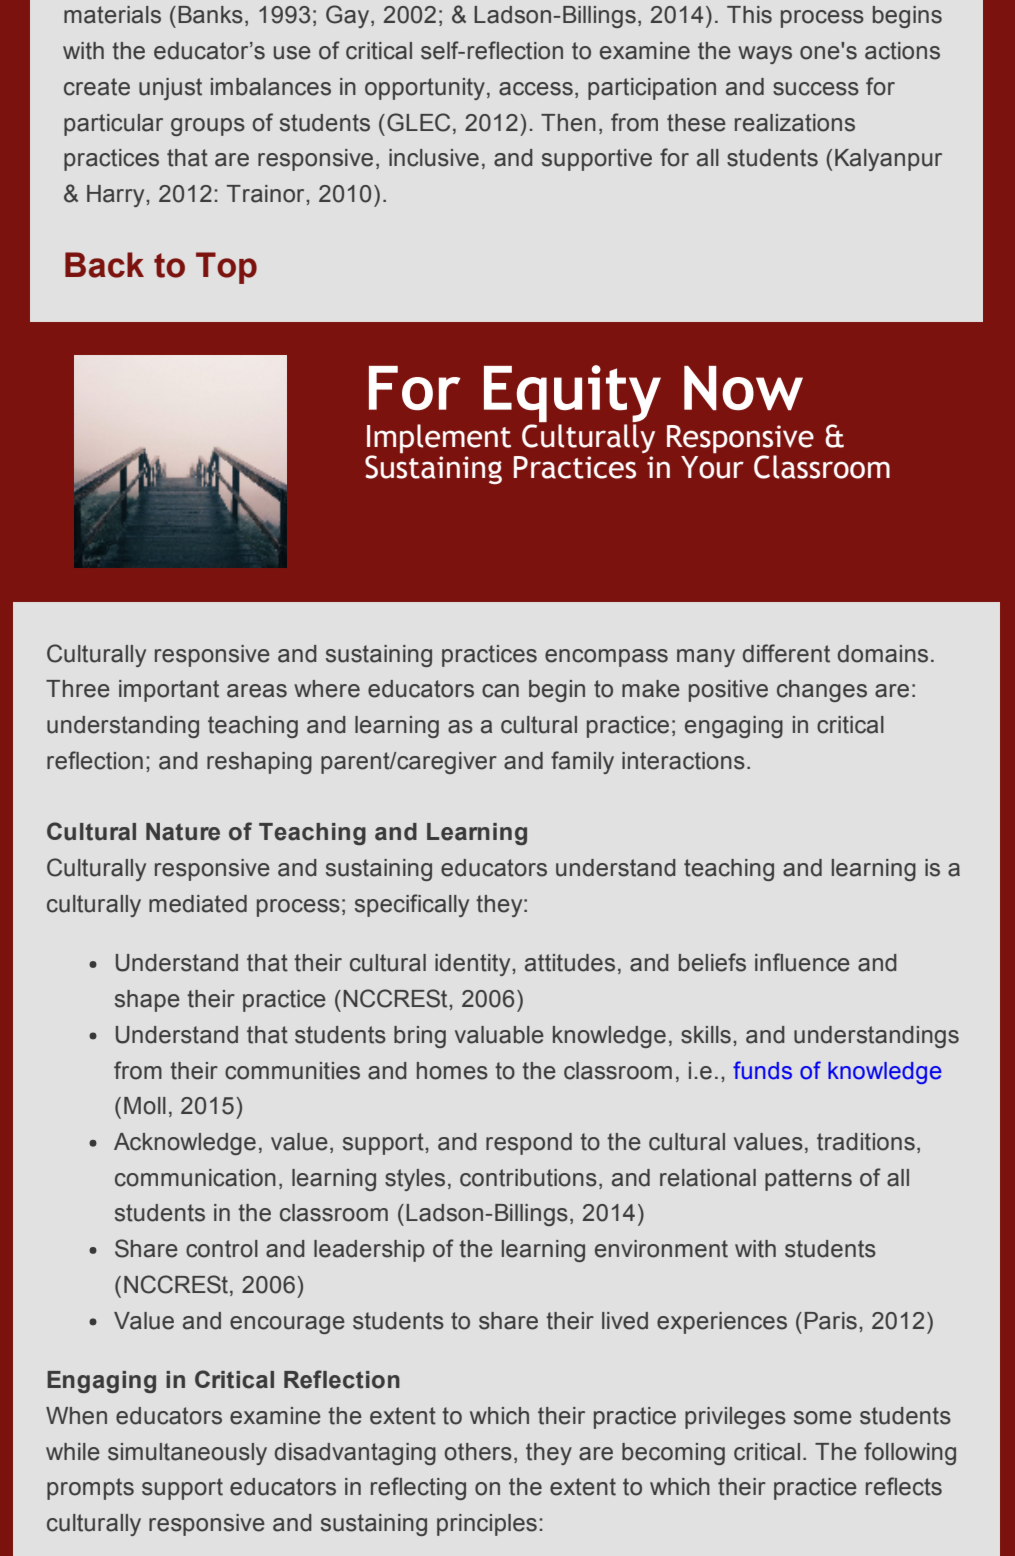 The width and height of the screenshot is (1015, 1556). I want to click on Nature, so click(183, 832).
